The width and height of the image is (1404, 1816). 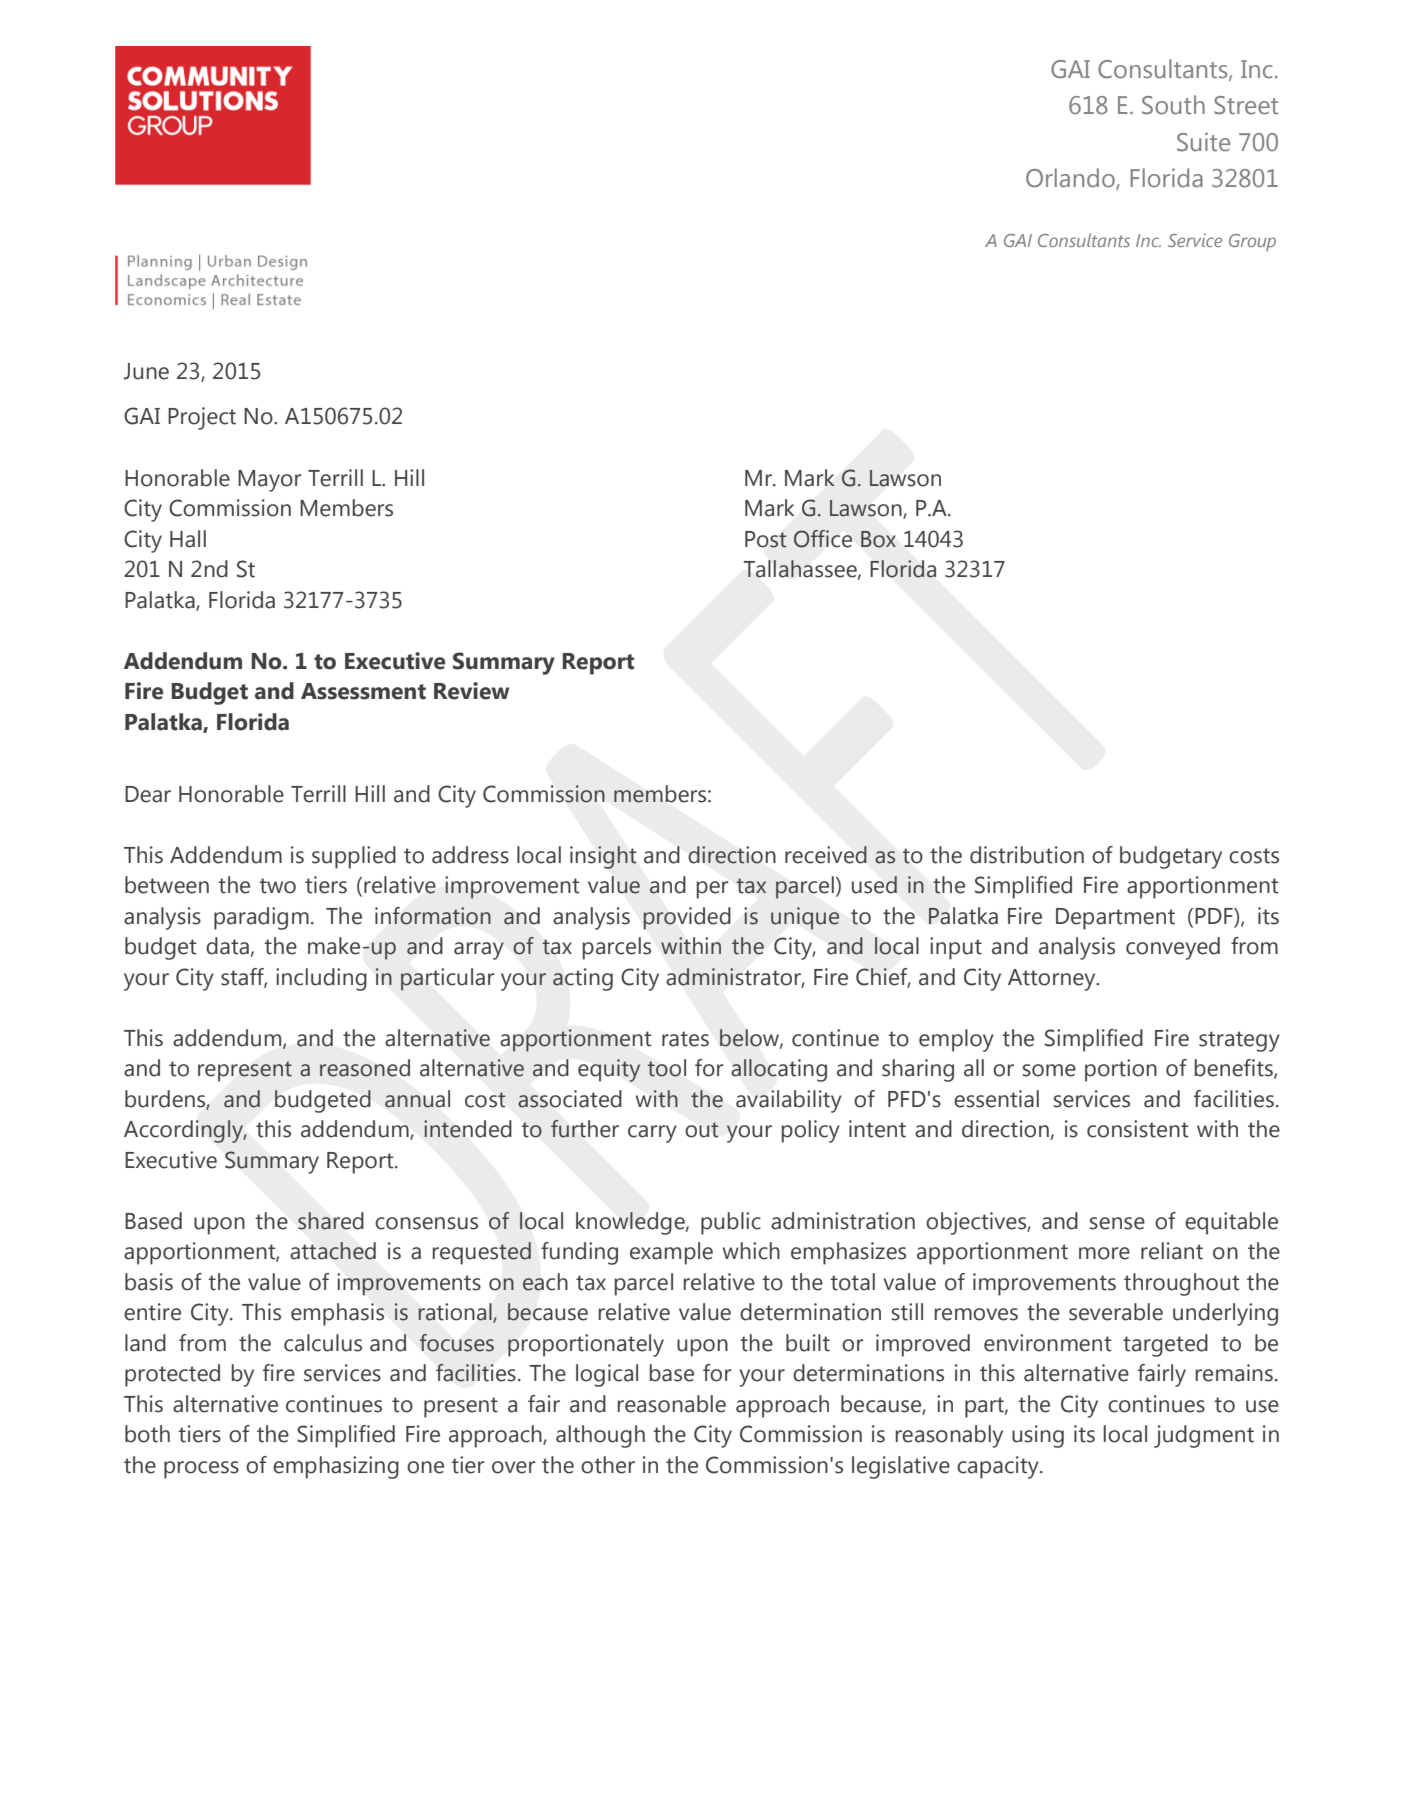 I want to click on Hall, so click(x=188, y=539).
